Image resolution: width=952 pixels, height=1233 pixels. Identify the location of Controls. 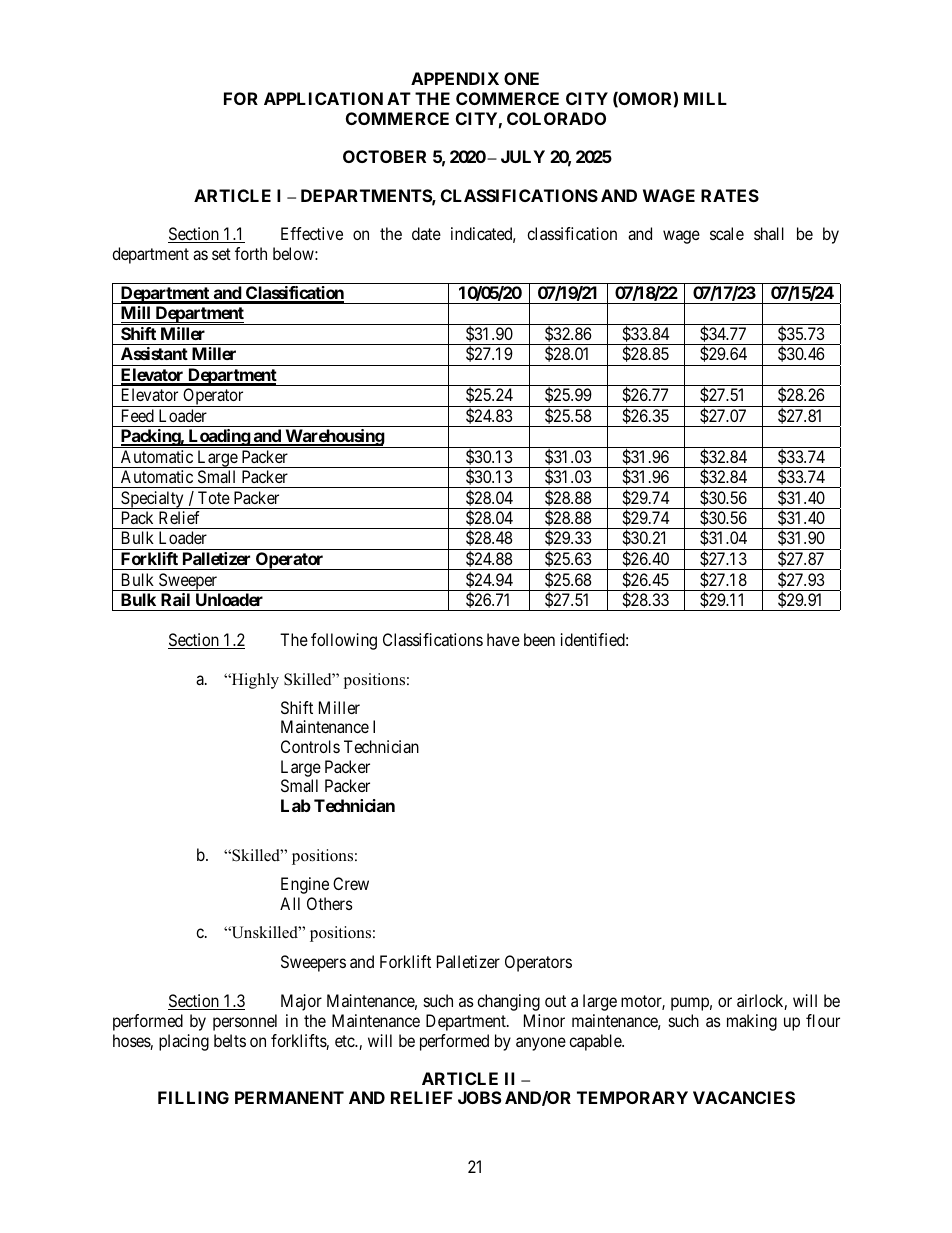
(310, 746).
